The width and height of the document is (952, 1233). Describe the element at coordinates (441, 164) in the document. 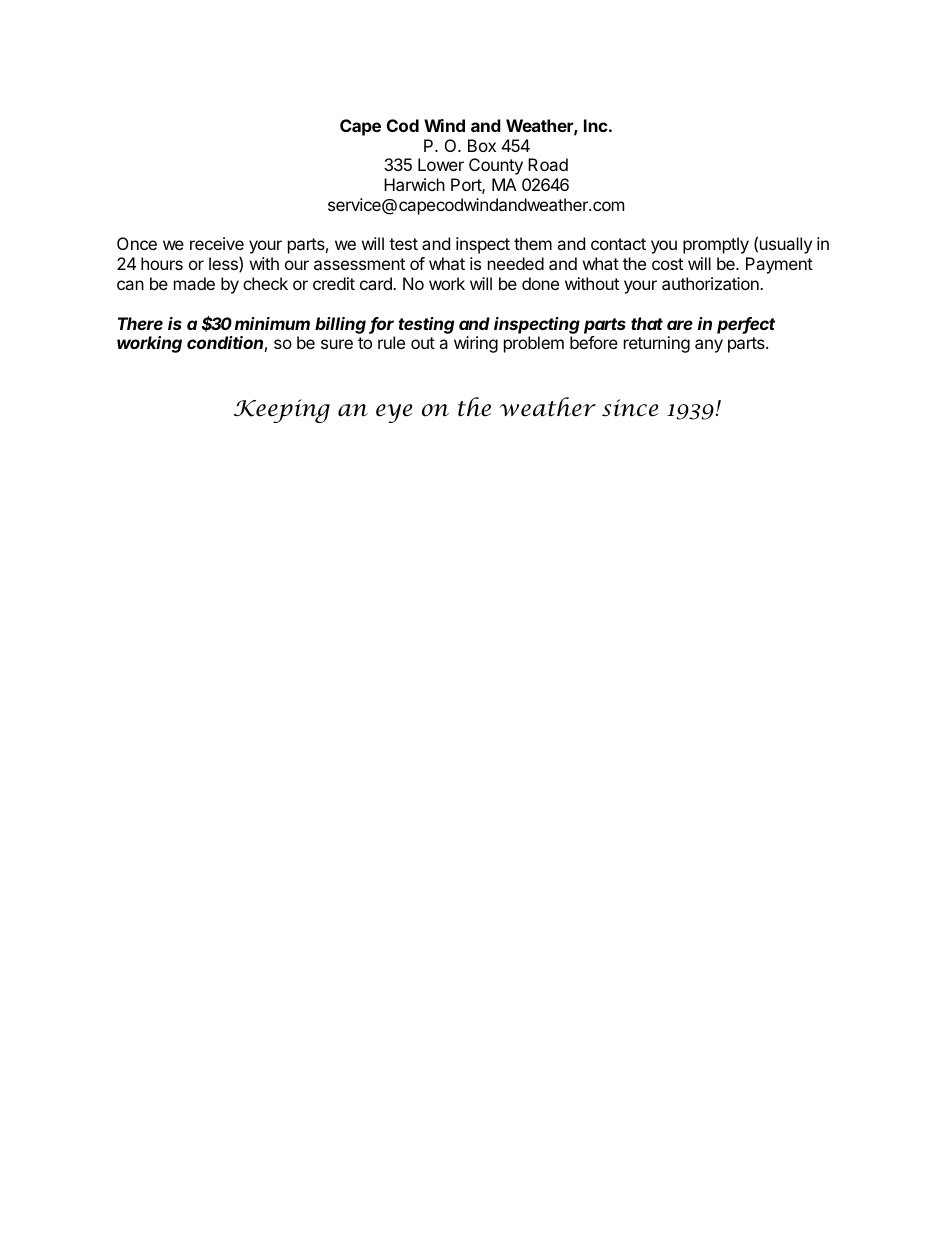

I see `Lower` at that location.
